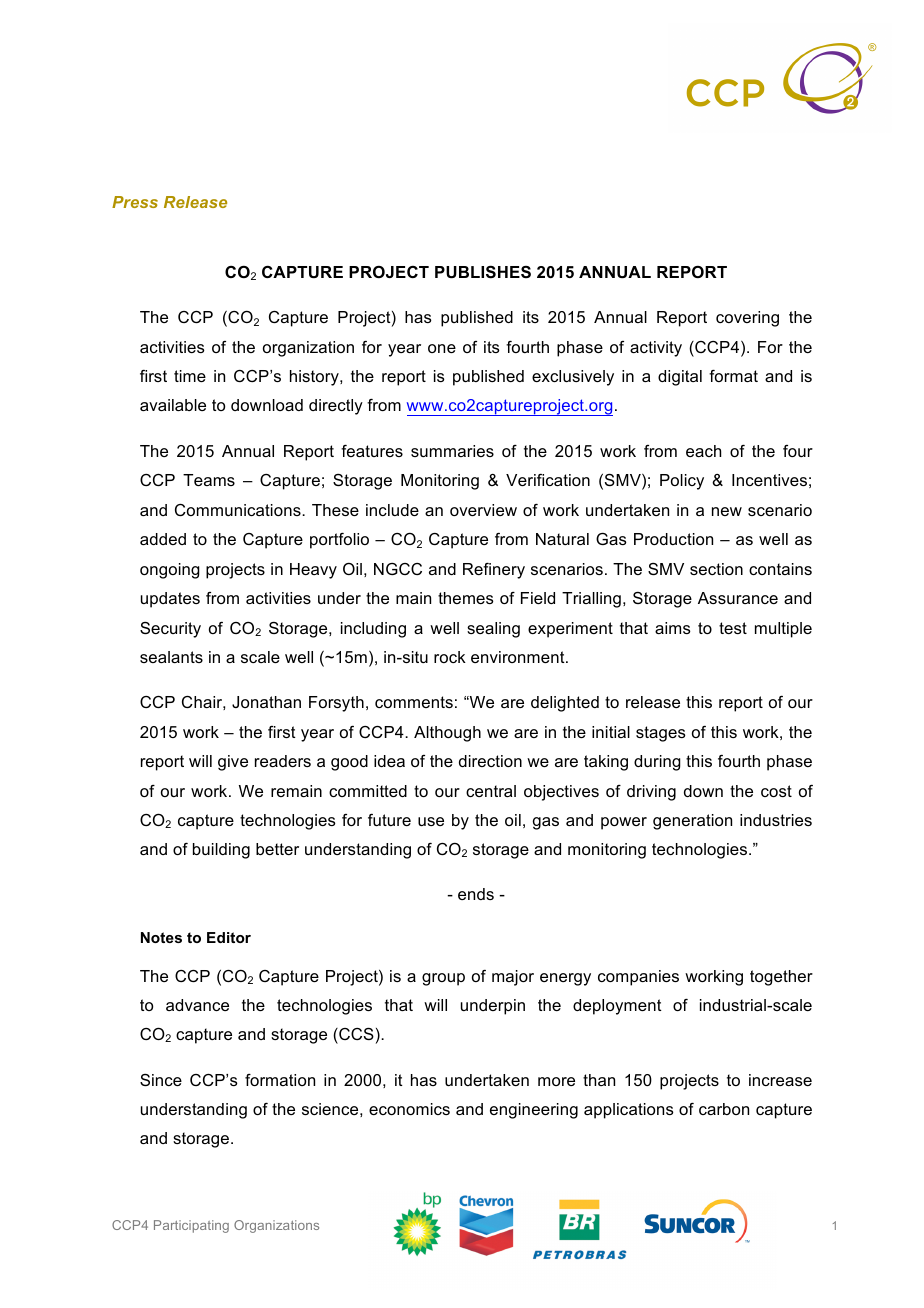 This page has width=924, height=1308. I want to click on covering, so click(747, 319).
